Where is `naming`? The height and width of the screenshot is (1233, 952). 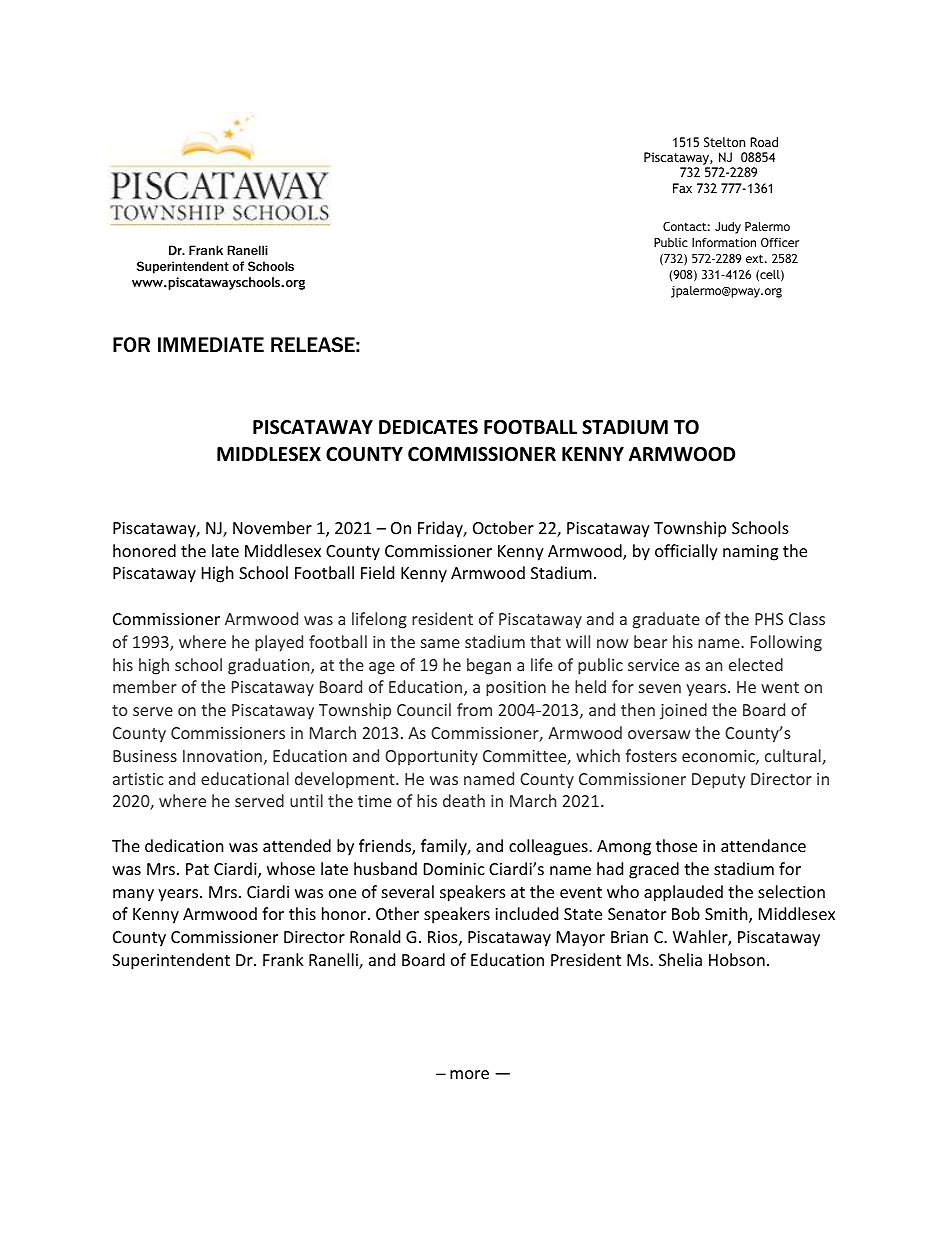 naming is located at coordinates (750, 553).
